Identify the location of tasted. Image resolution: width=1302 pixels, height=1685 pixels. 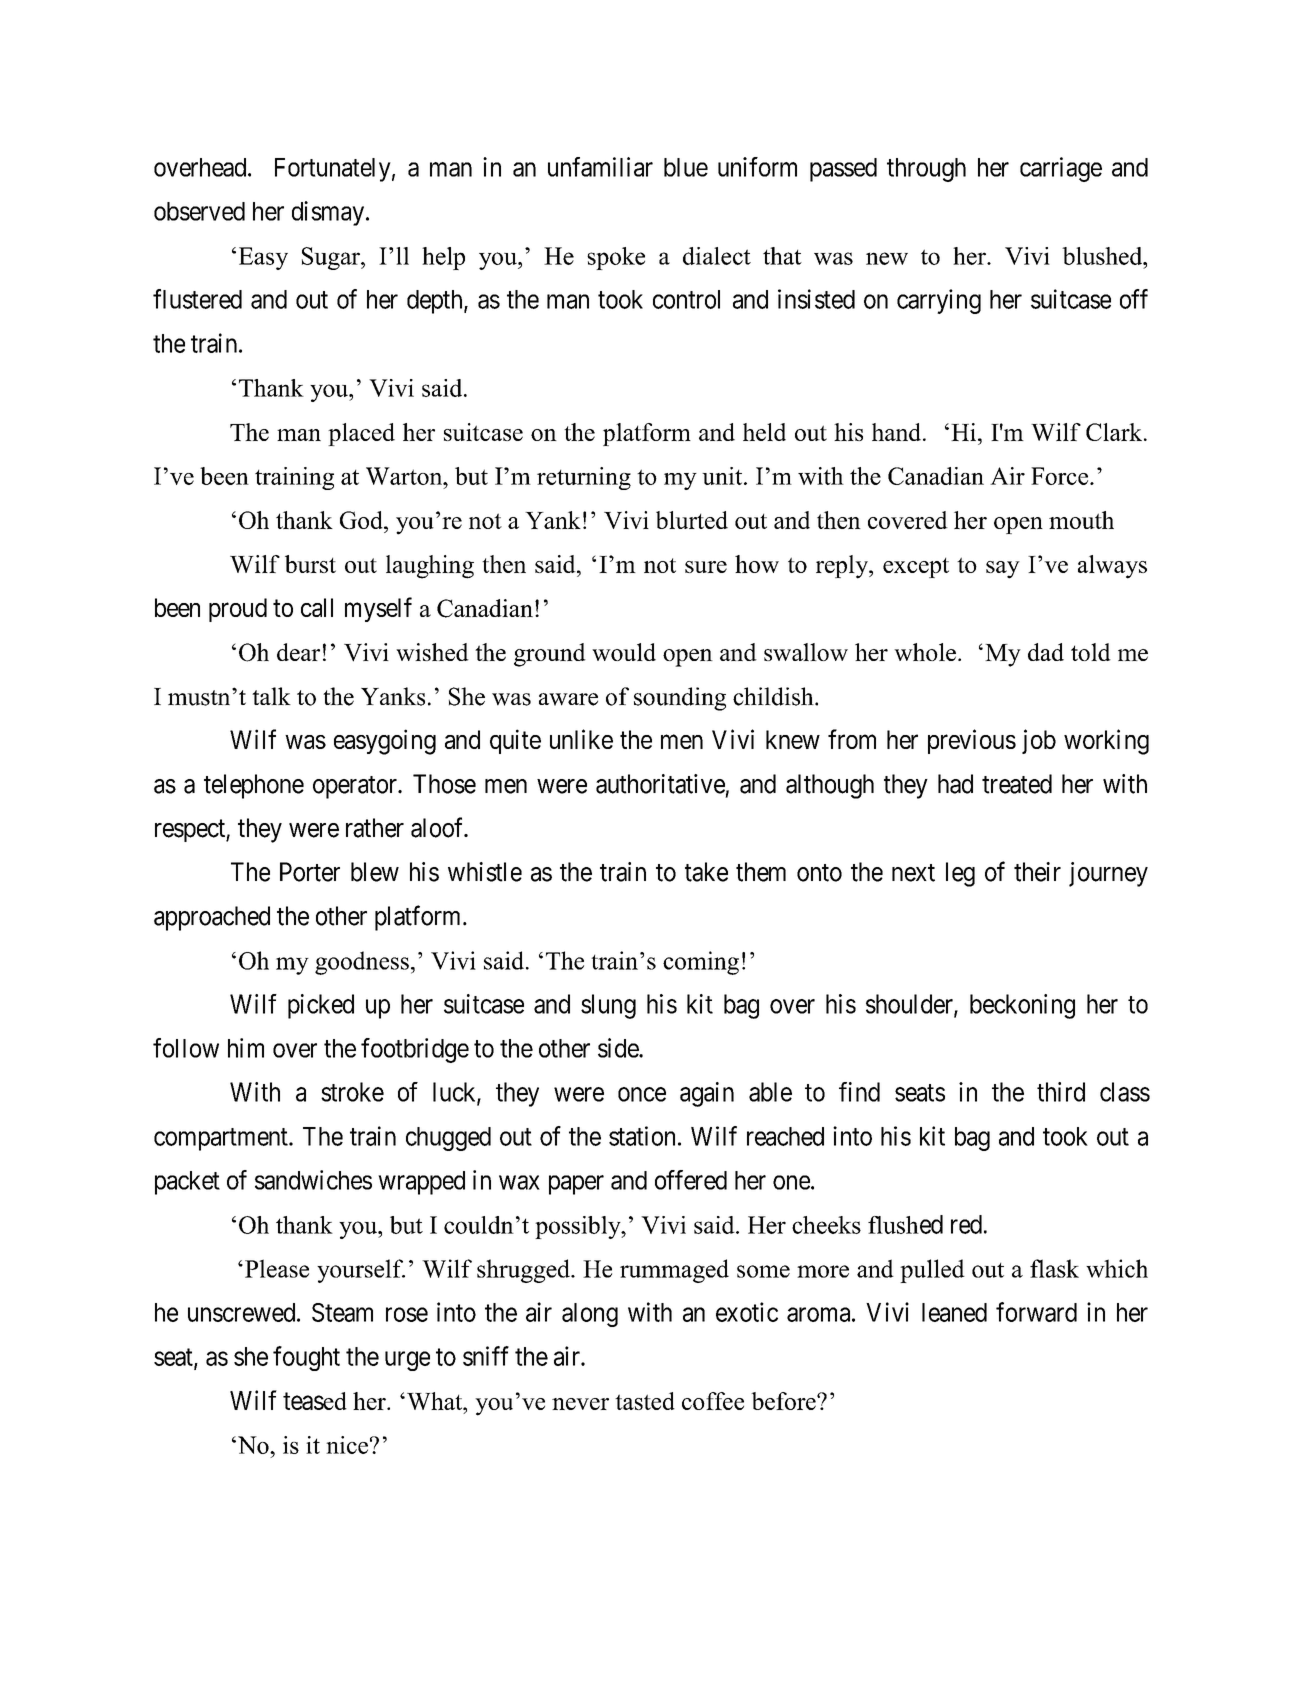
(645, 1401).
